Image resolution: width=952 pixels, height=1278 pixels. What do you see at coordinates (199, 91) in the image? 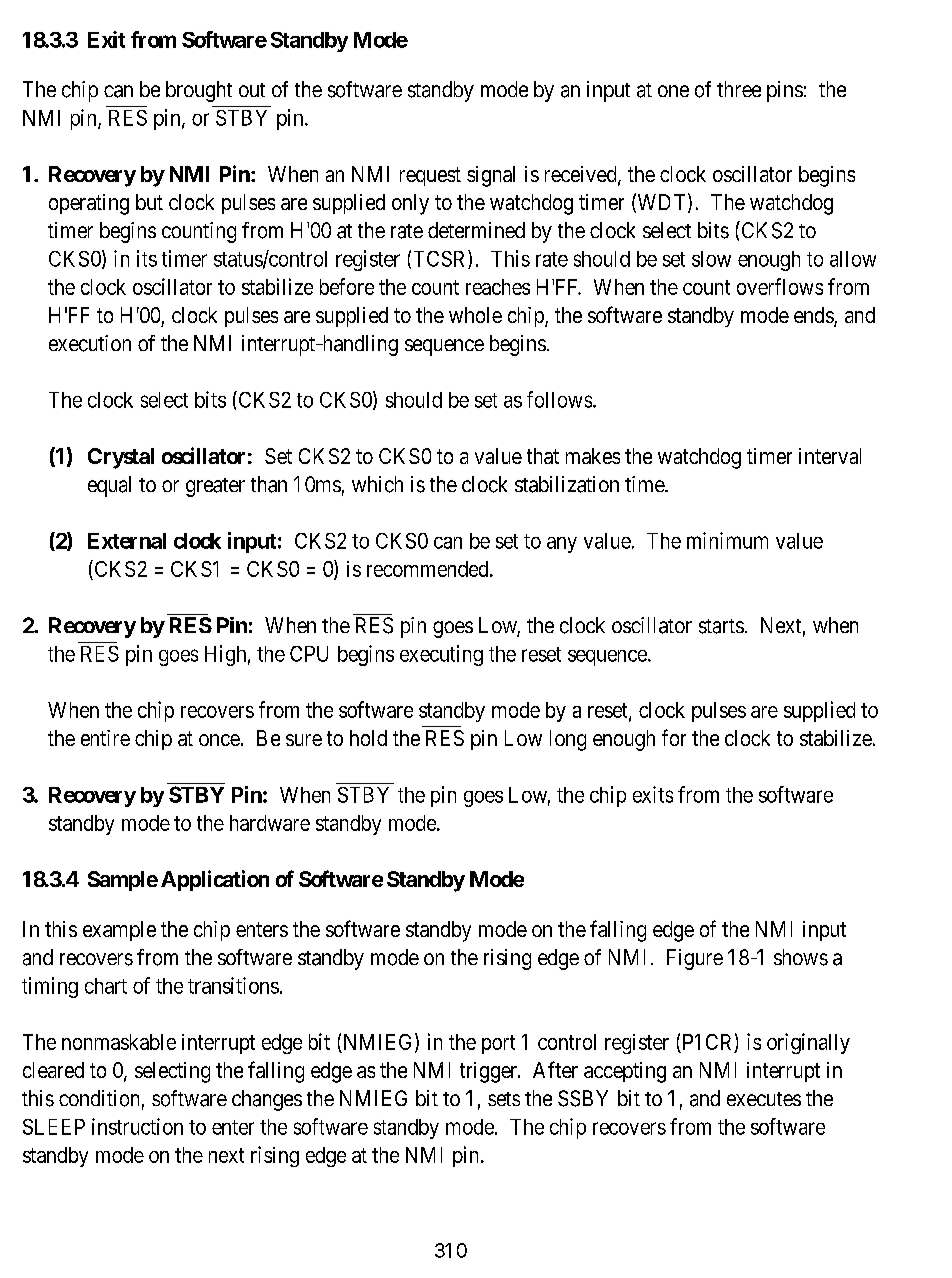
I see `brought` at bounding box center [199, 91].
